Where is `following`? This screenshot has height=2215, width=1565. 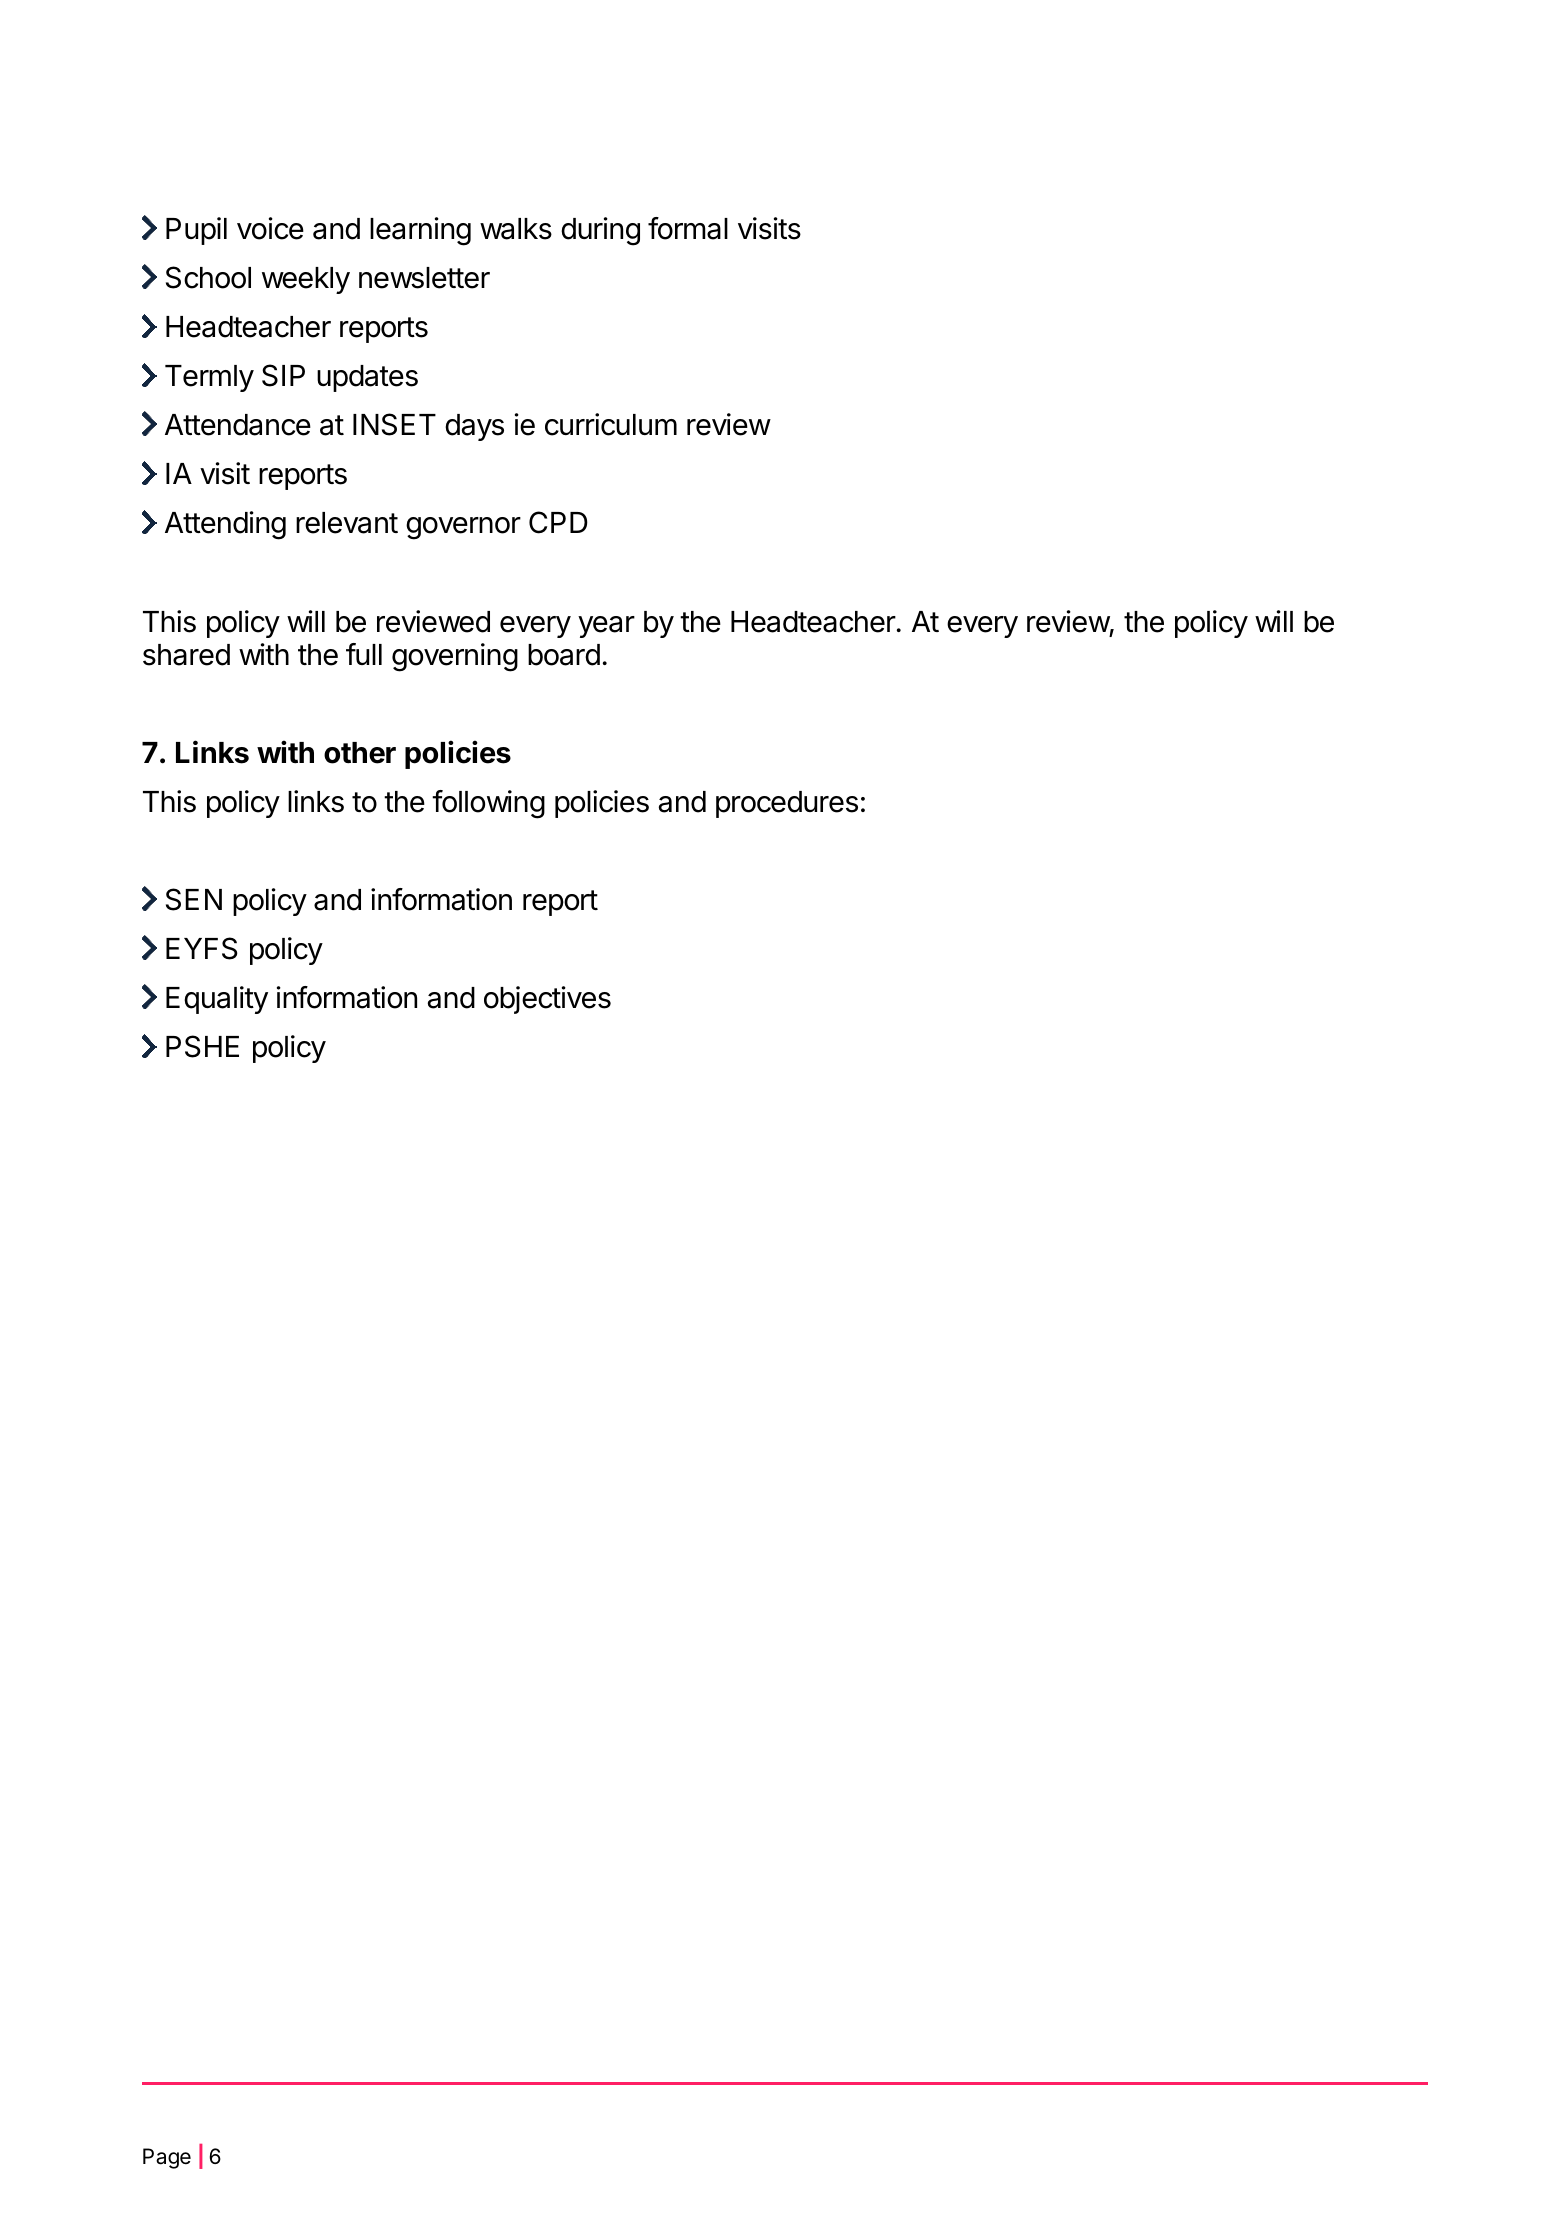 following is located at coordinates (488, 804).
